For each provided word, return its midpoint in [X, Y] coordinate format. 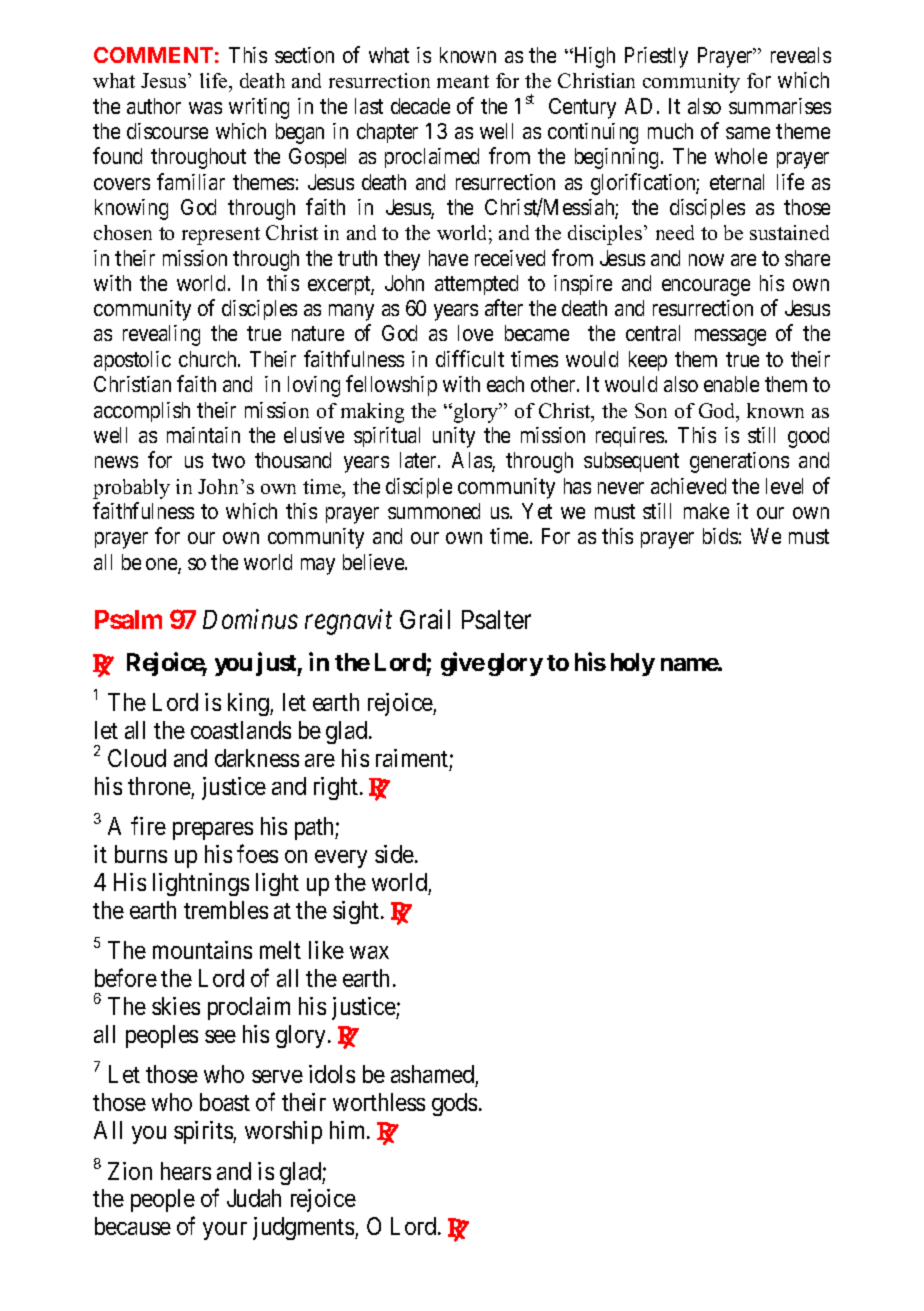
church [209, 359]
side [394, 854]
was [205, 108]
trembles [226, 910]
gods [454, 1104]
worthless [379, 1102]
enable [731, 384]
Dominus [250, 619]
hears [186, 1171]
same [748, 133]
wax [369, 952]
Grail [425, 619]
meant [463, 81]
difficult [470, 358]
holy [633, 664]
